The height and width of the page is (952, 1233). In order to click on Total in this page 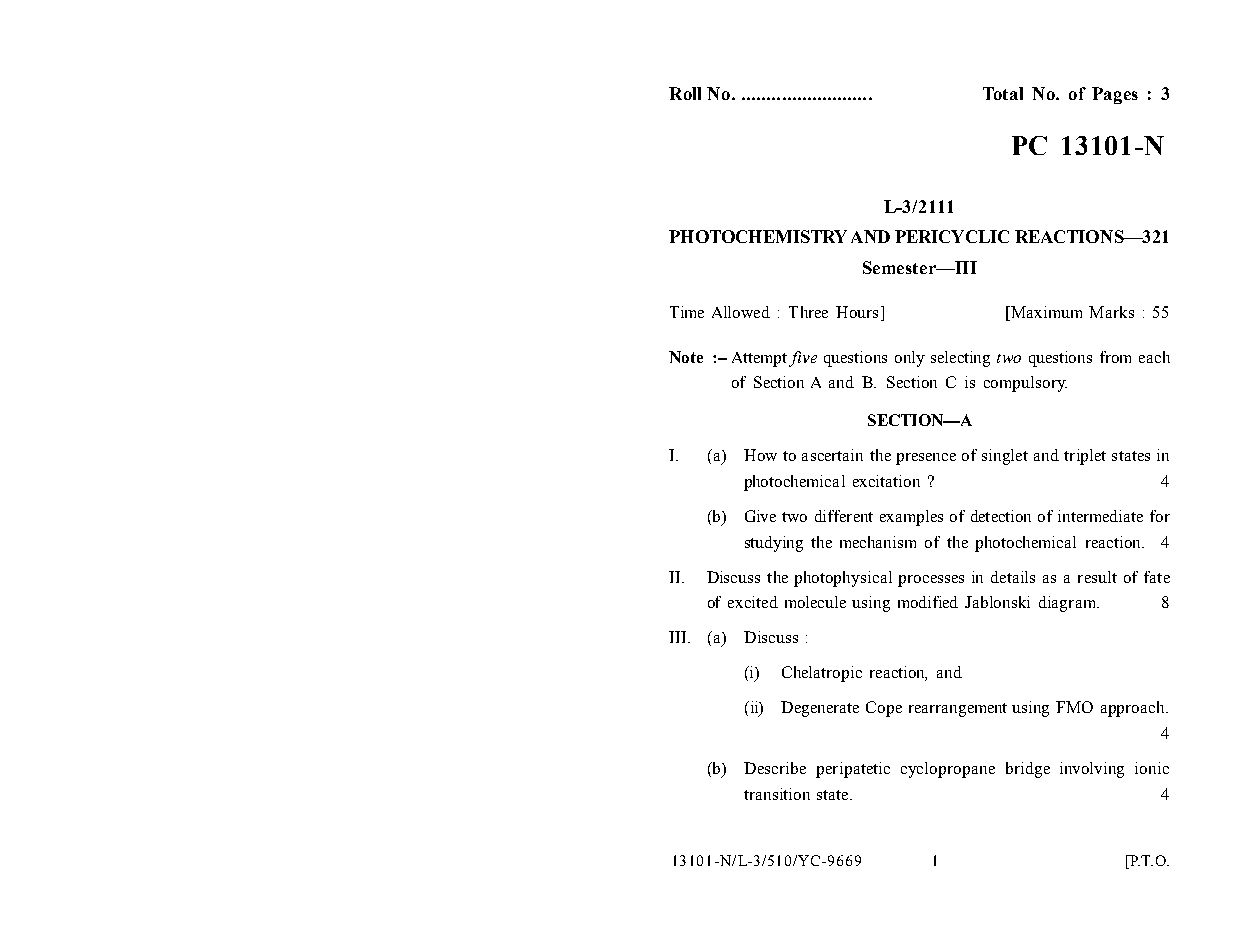, I will do `click(1003, 93)`.
